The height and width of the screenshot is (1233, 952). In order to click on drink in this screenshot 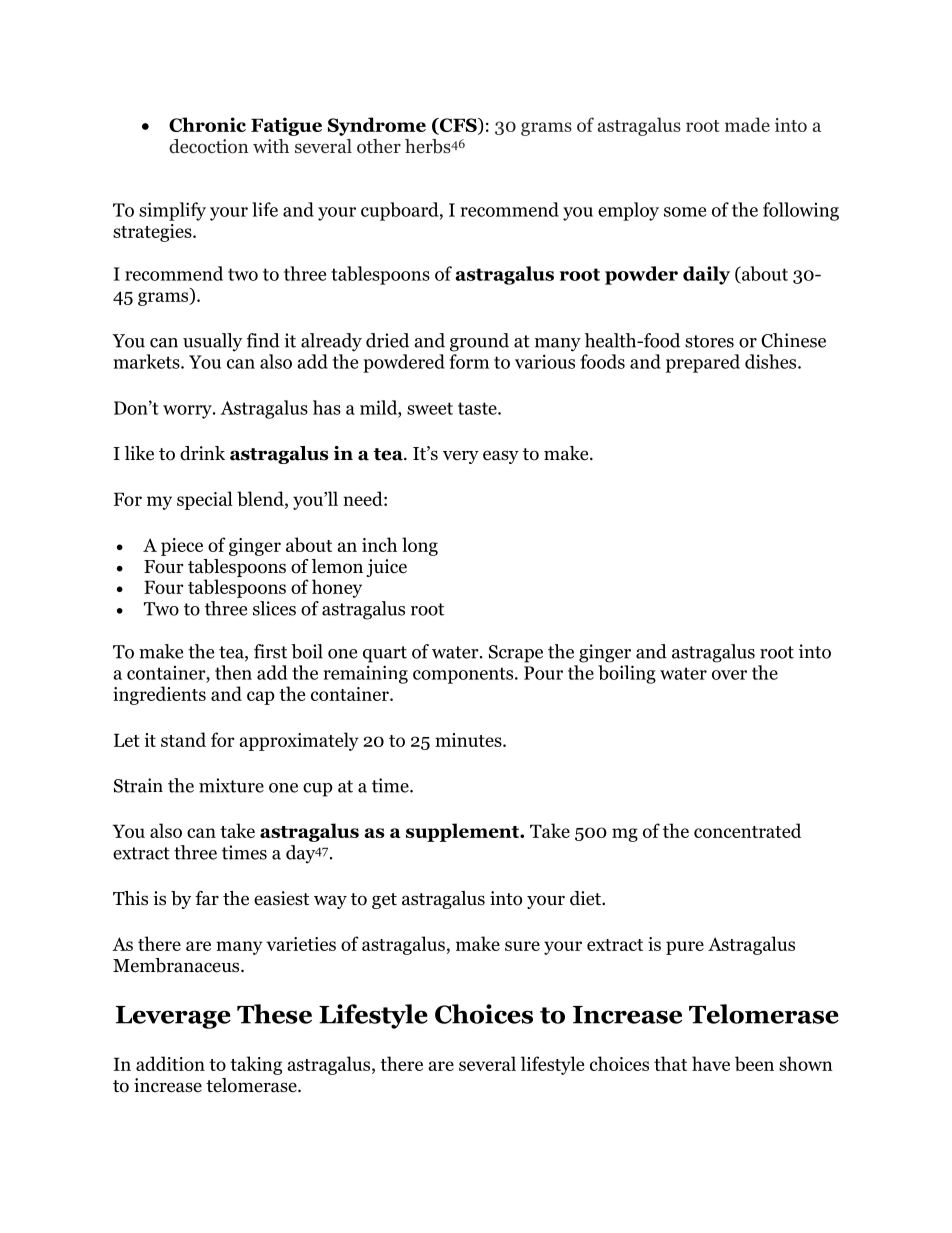, I will do `click(202, 453)`.
